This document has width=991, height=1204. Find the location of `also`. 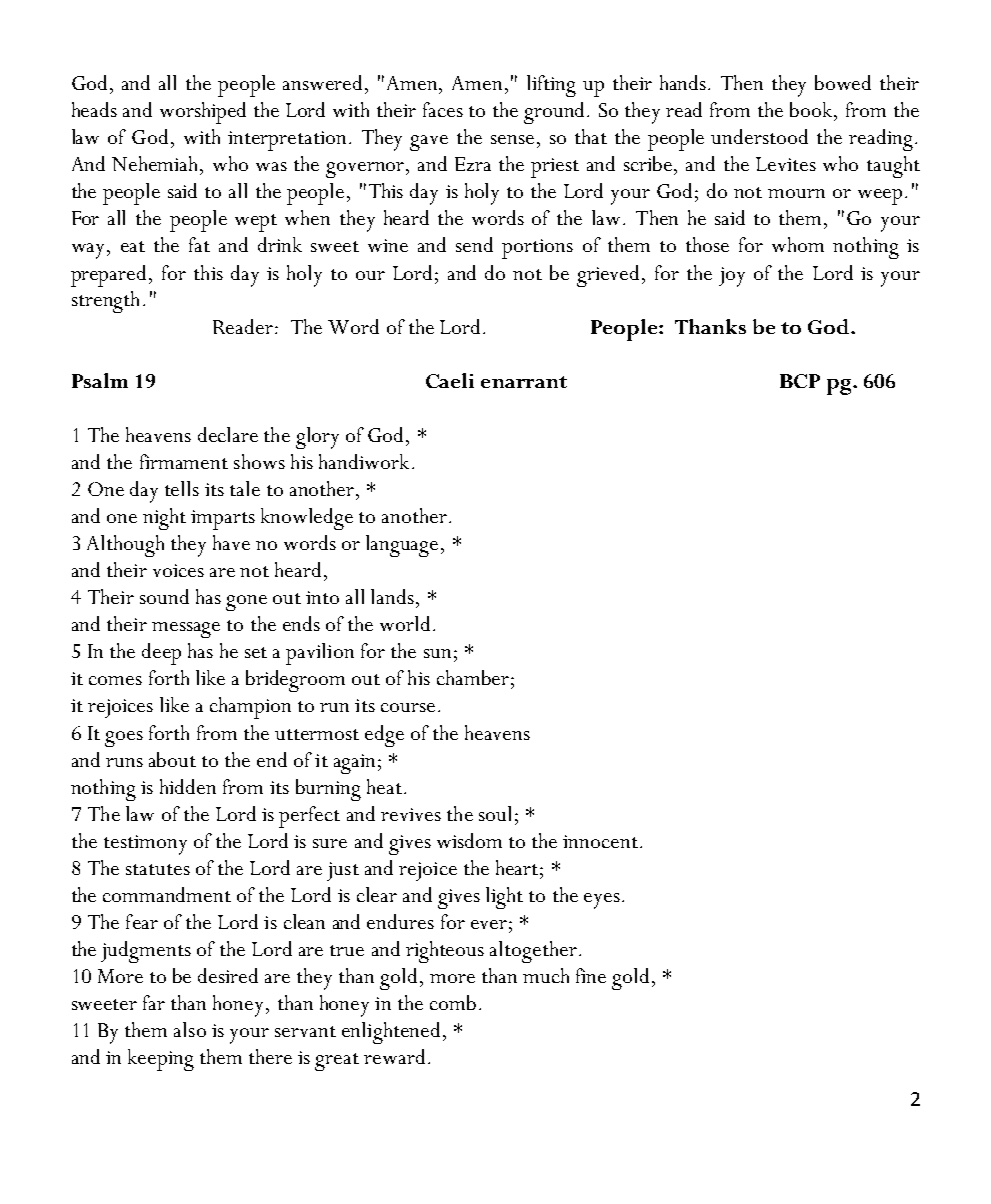

also is located at coordinates (190, 1029).
